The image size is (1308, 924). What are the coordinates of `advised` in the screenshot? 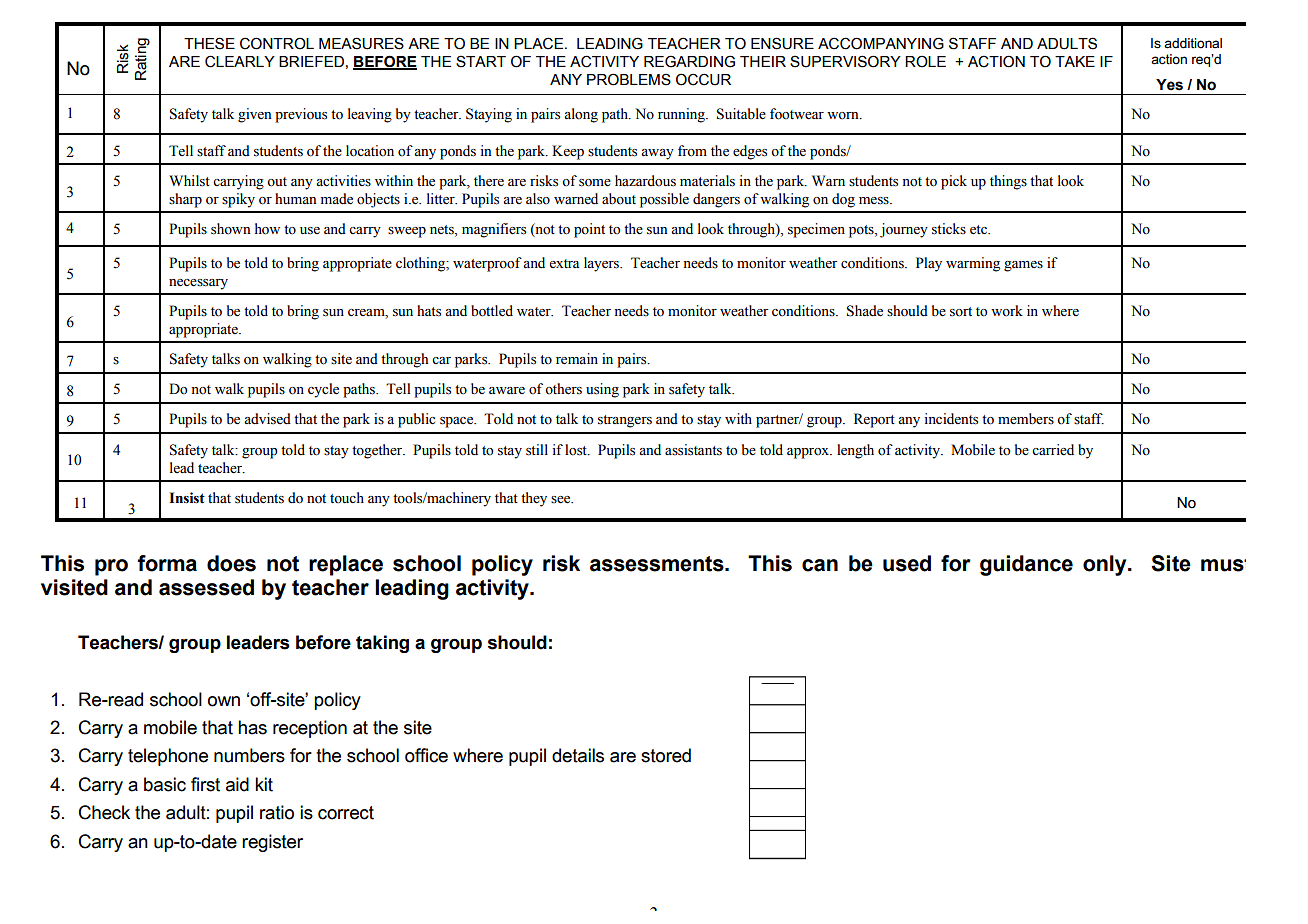 It's located at (267, 419).
